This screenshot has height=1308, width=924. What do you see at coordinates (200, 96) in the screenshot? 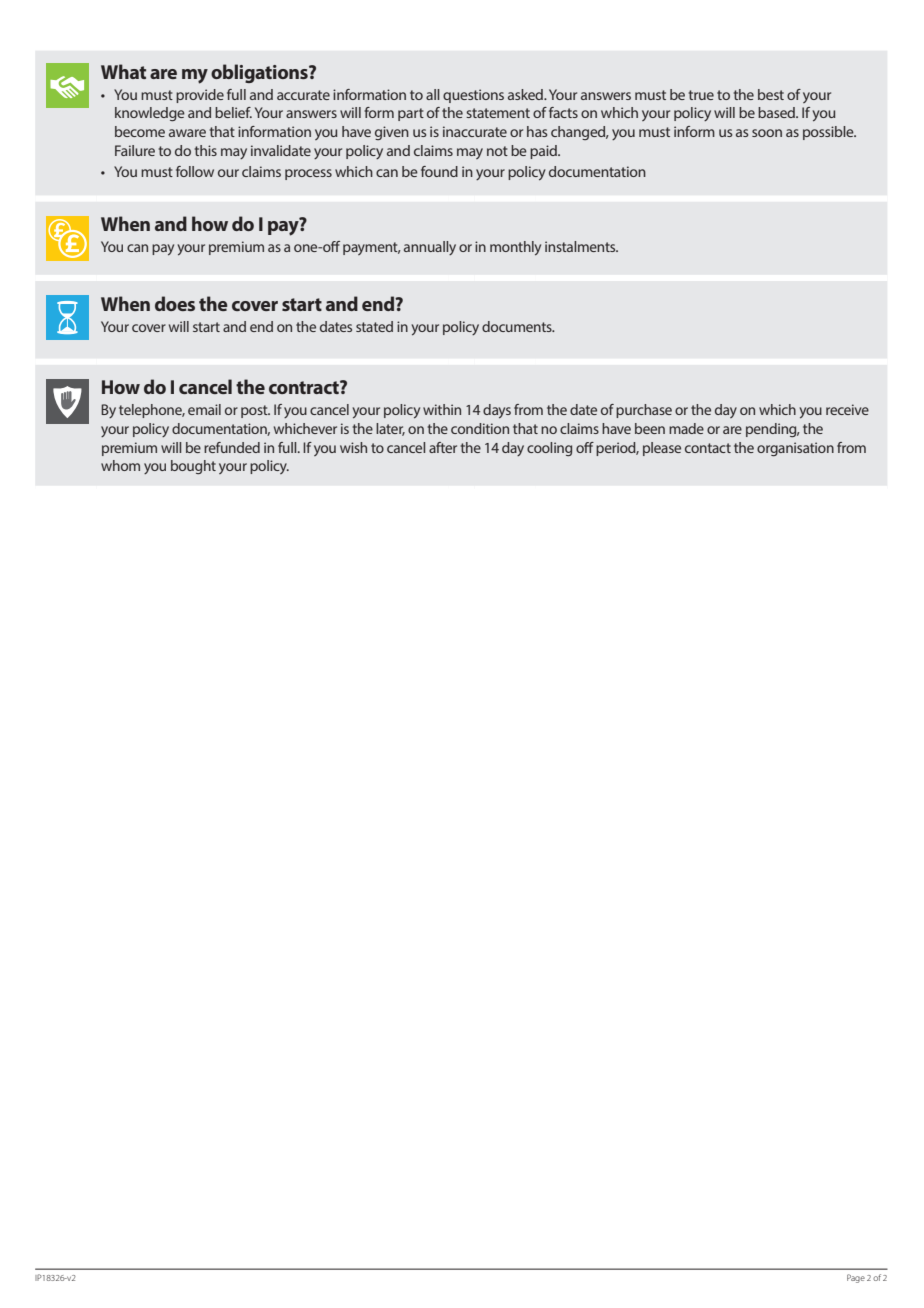
I see `provide` at bounding box center [200, 96].
